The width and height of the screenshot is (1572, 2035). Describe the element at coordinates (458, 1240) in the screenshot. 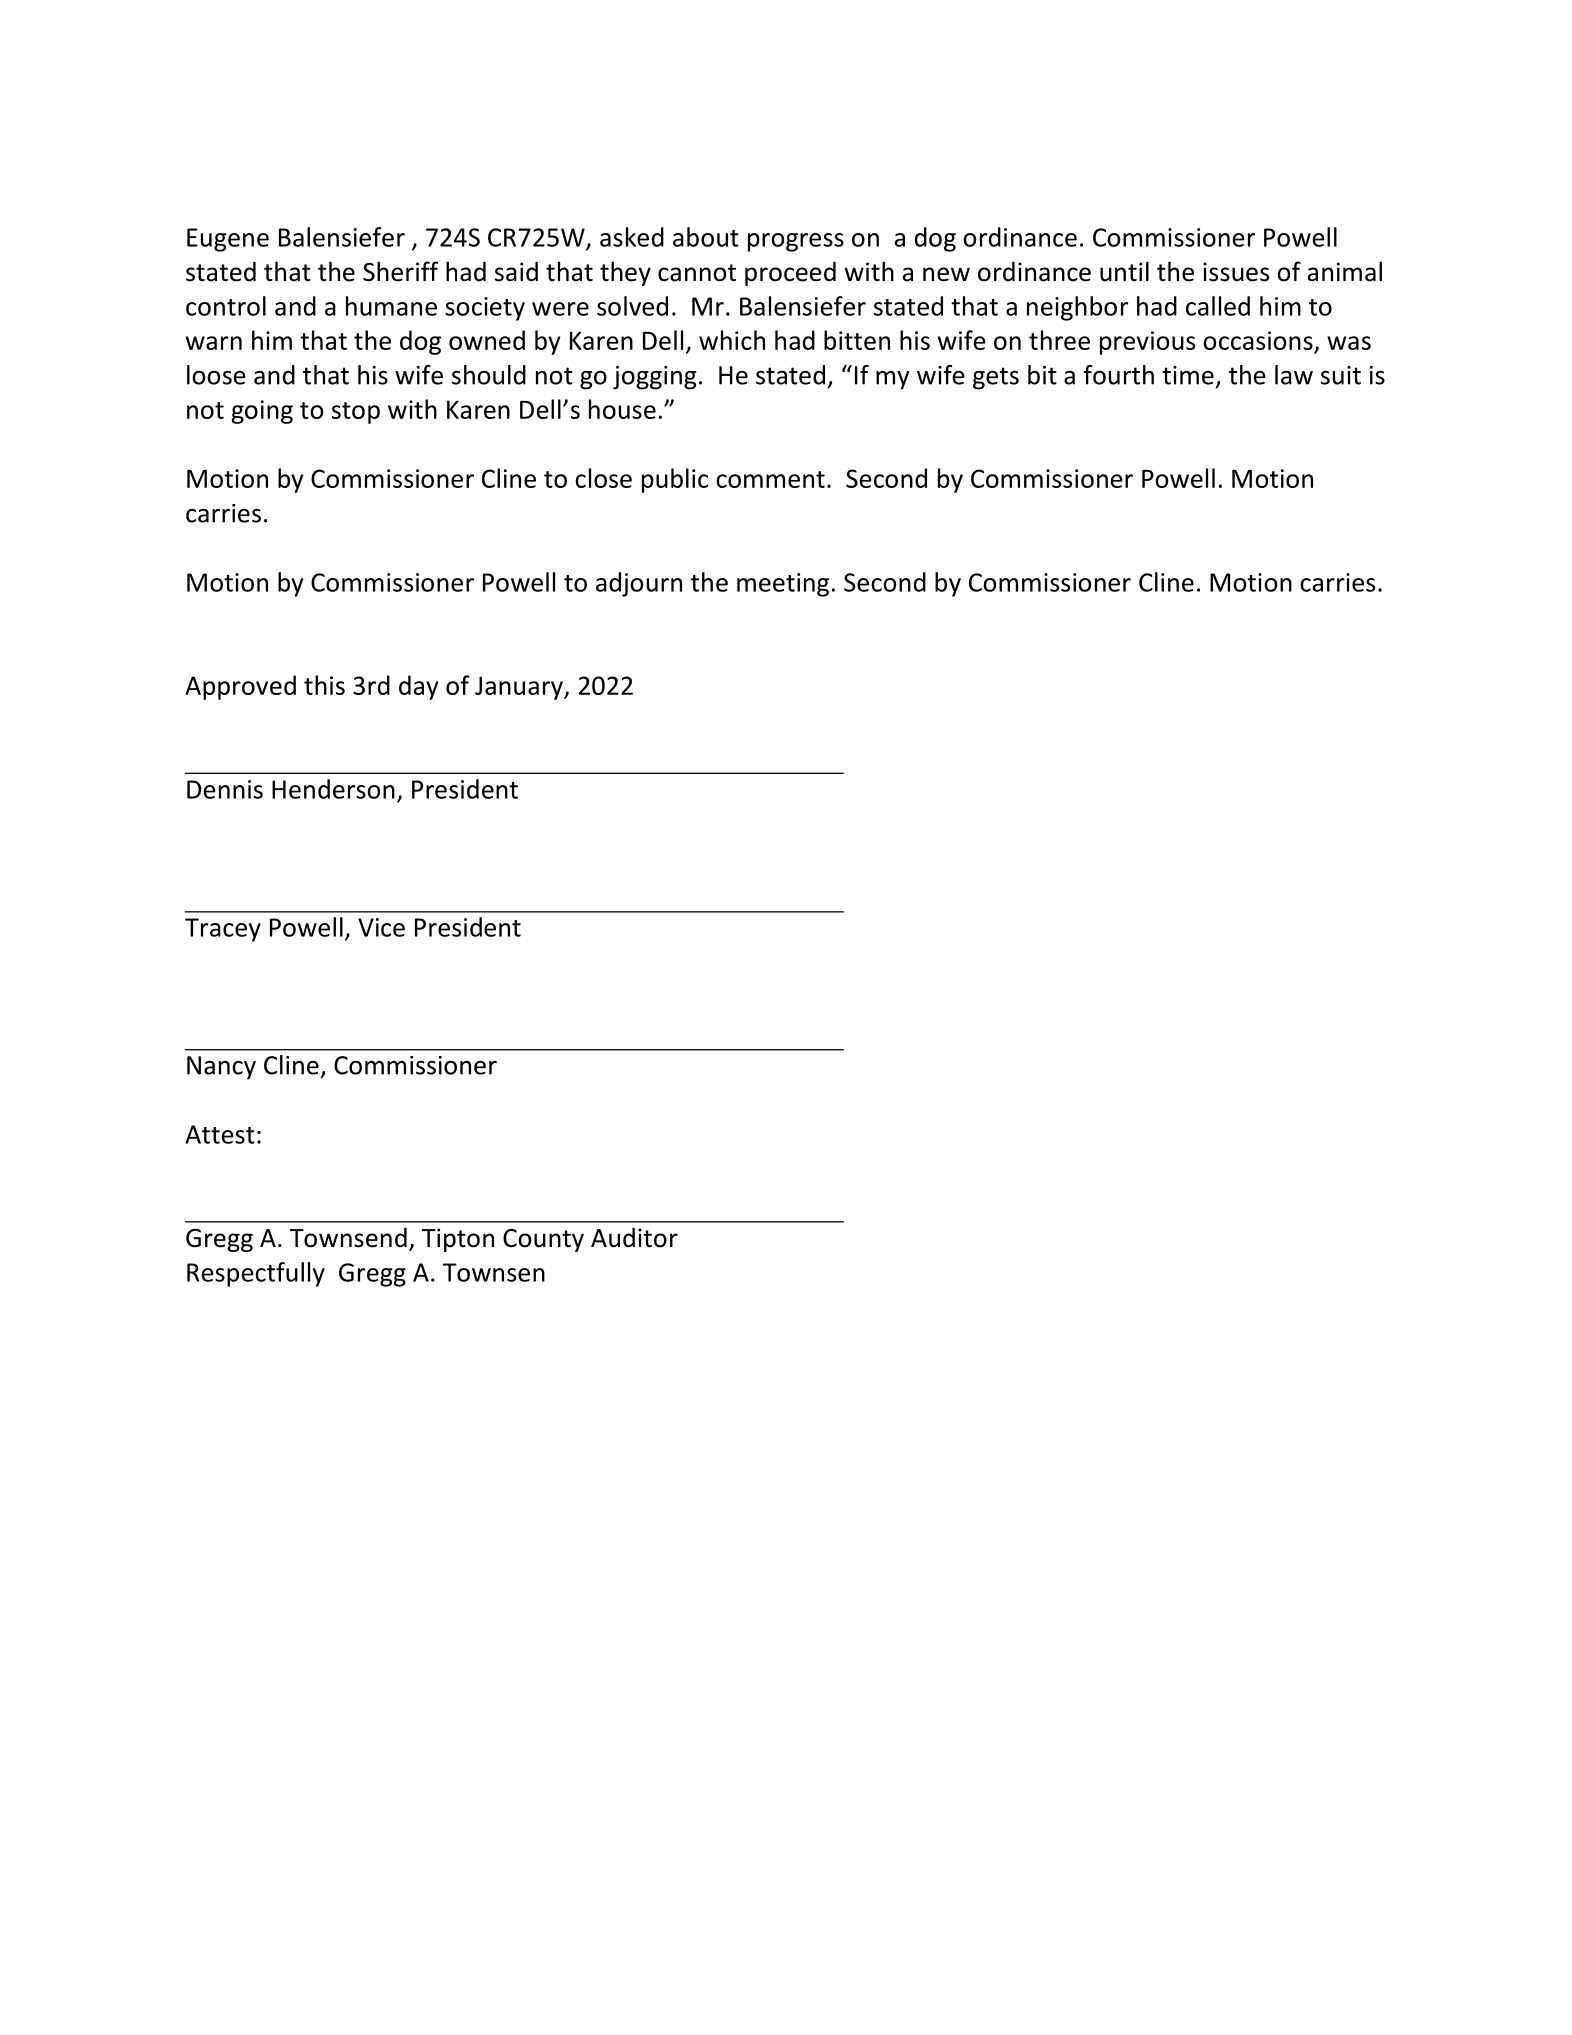

I see `Tipton` at that location.
